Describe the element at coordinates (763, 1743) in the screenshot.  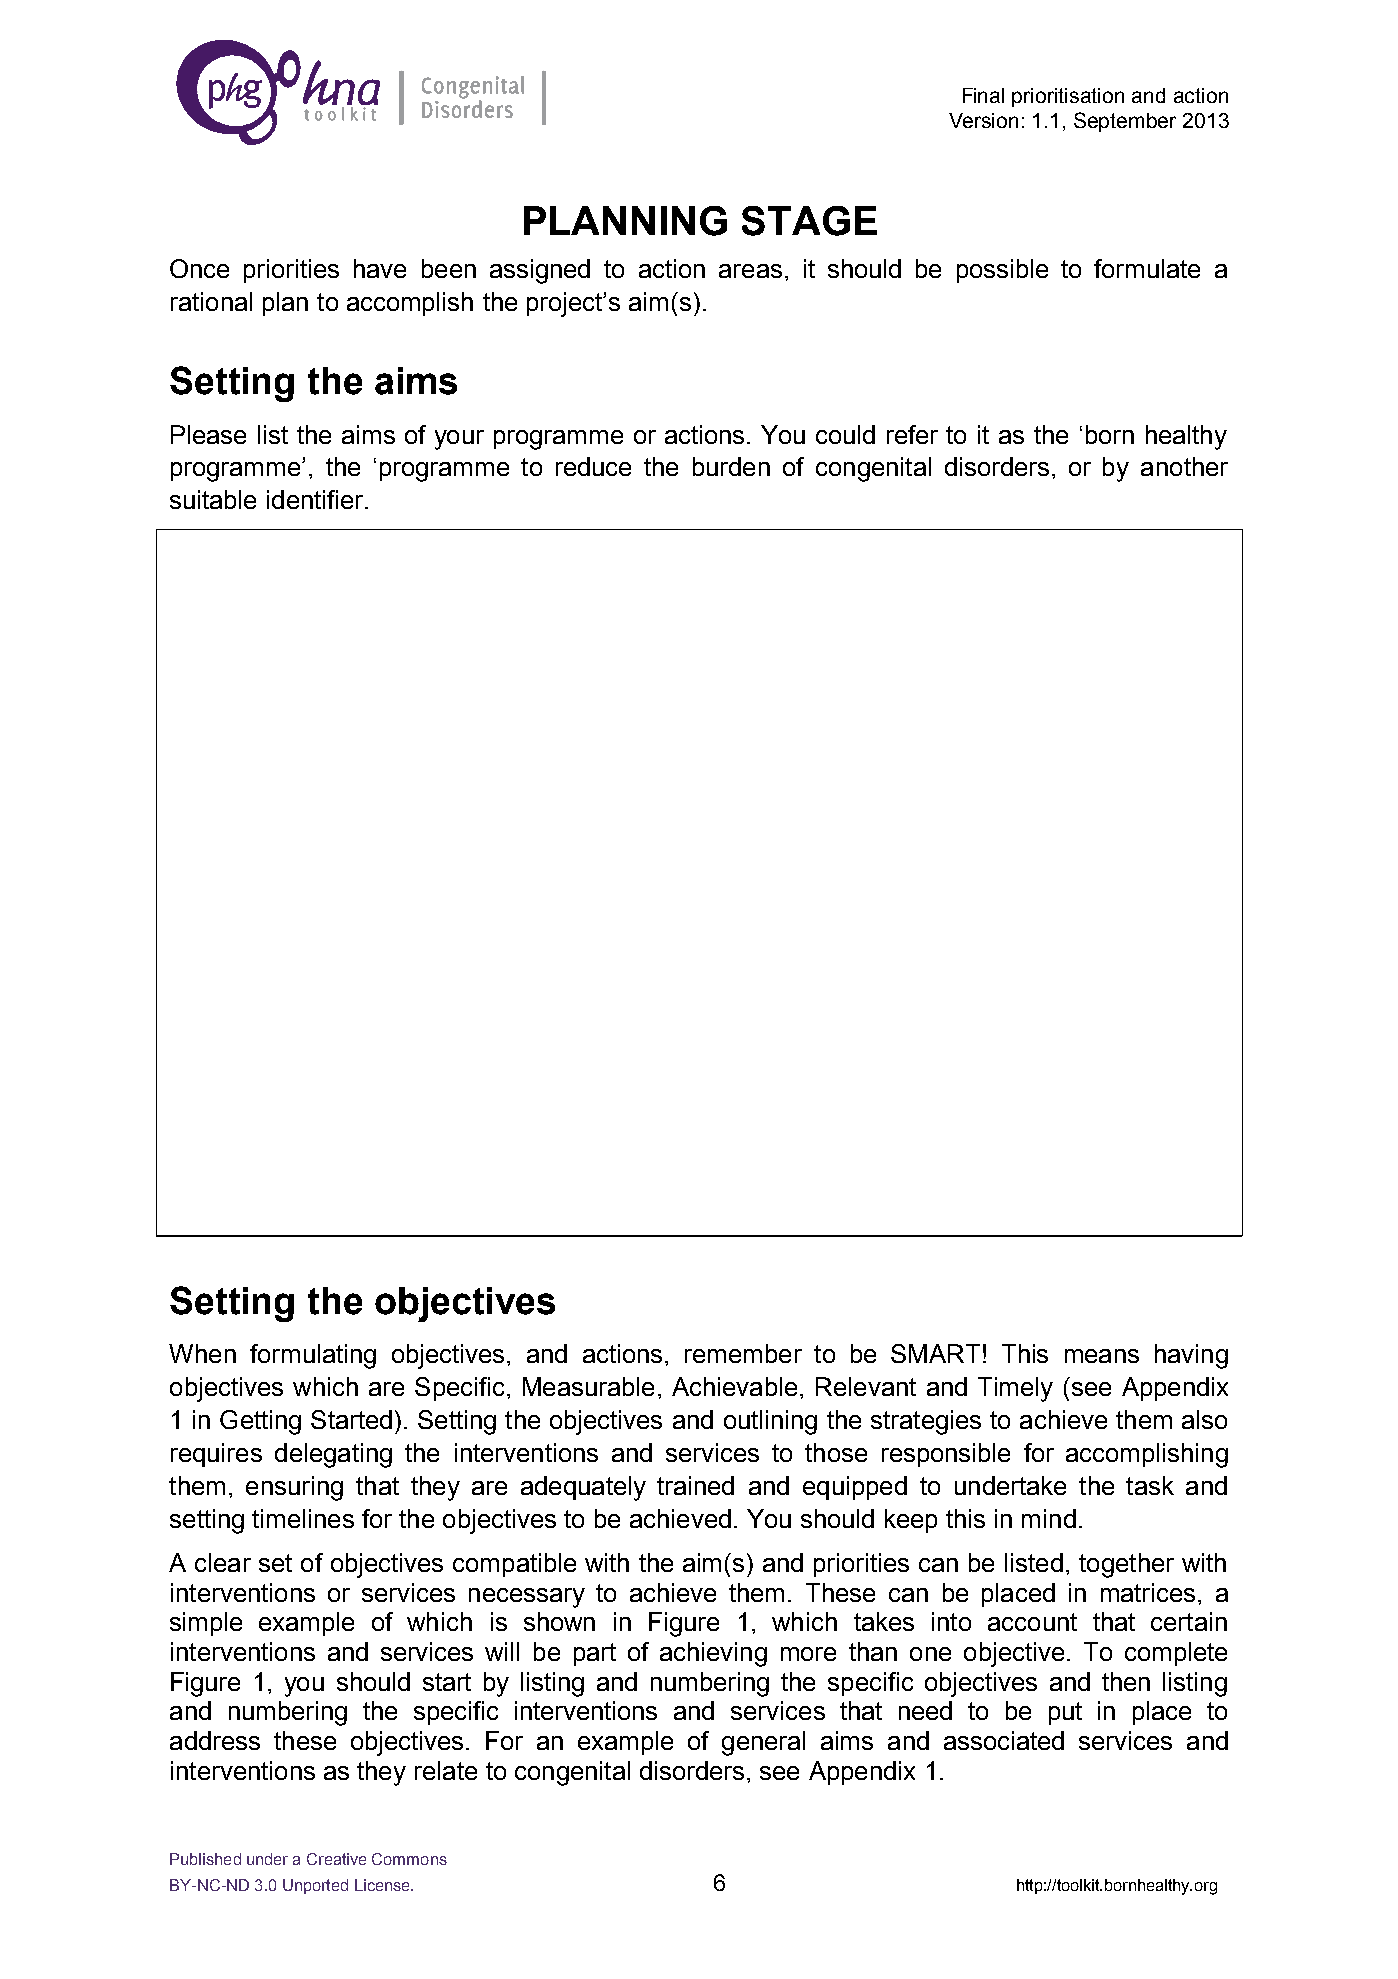
I see `general` at that location.
